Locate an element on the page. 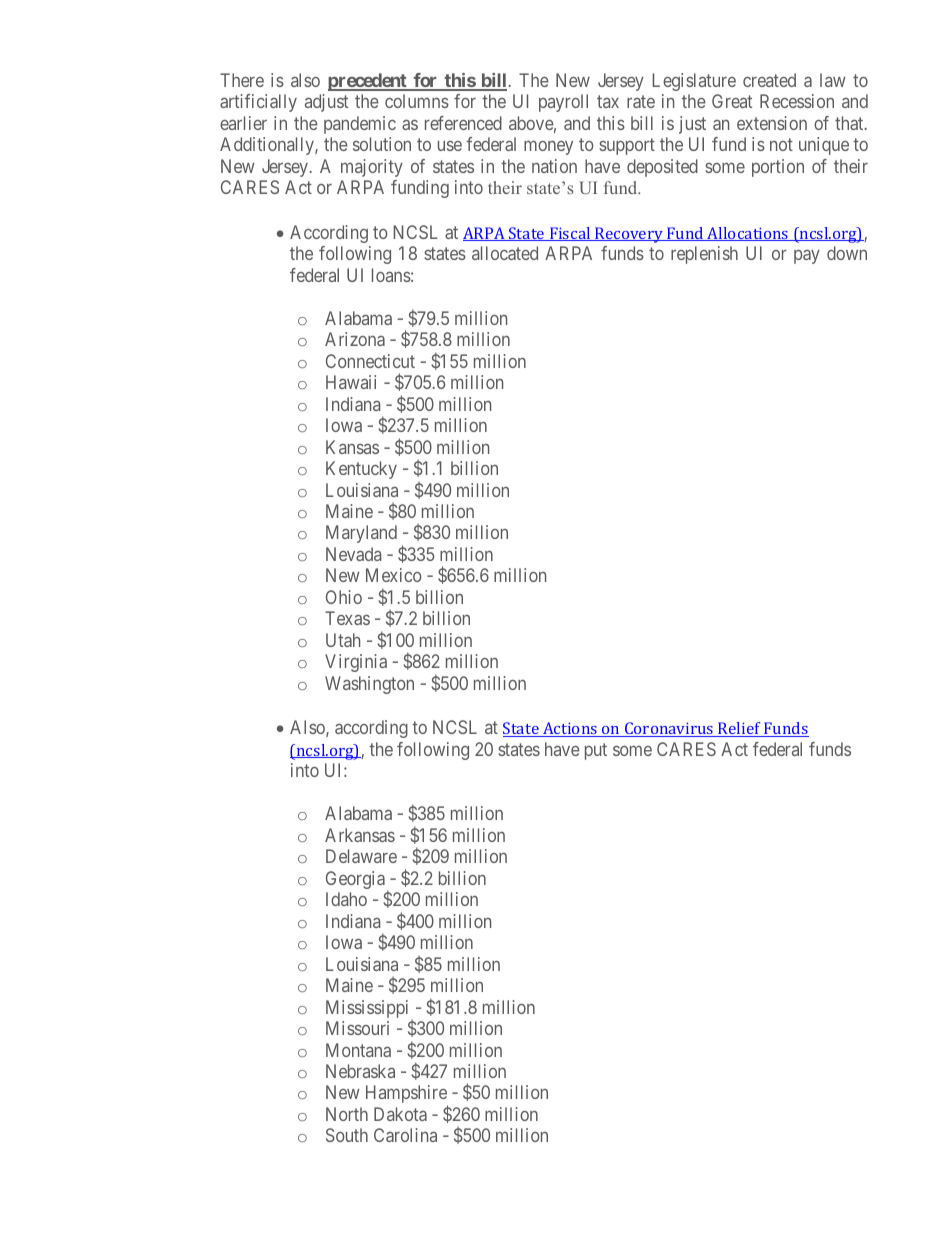 This image has width=952, height=1233. Actions is located at coordinates (570, 729).
